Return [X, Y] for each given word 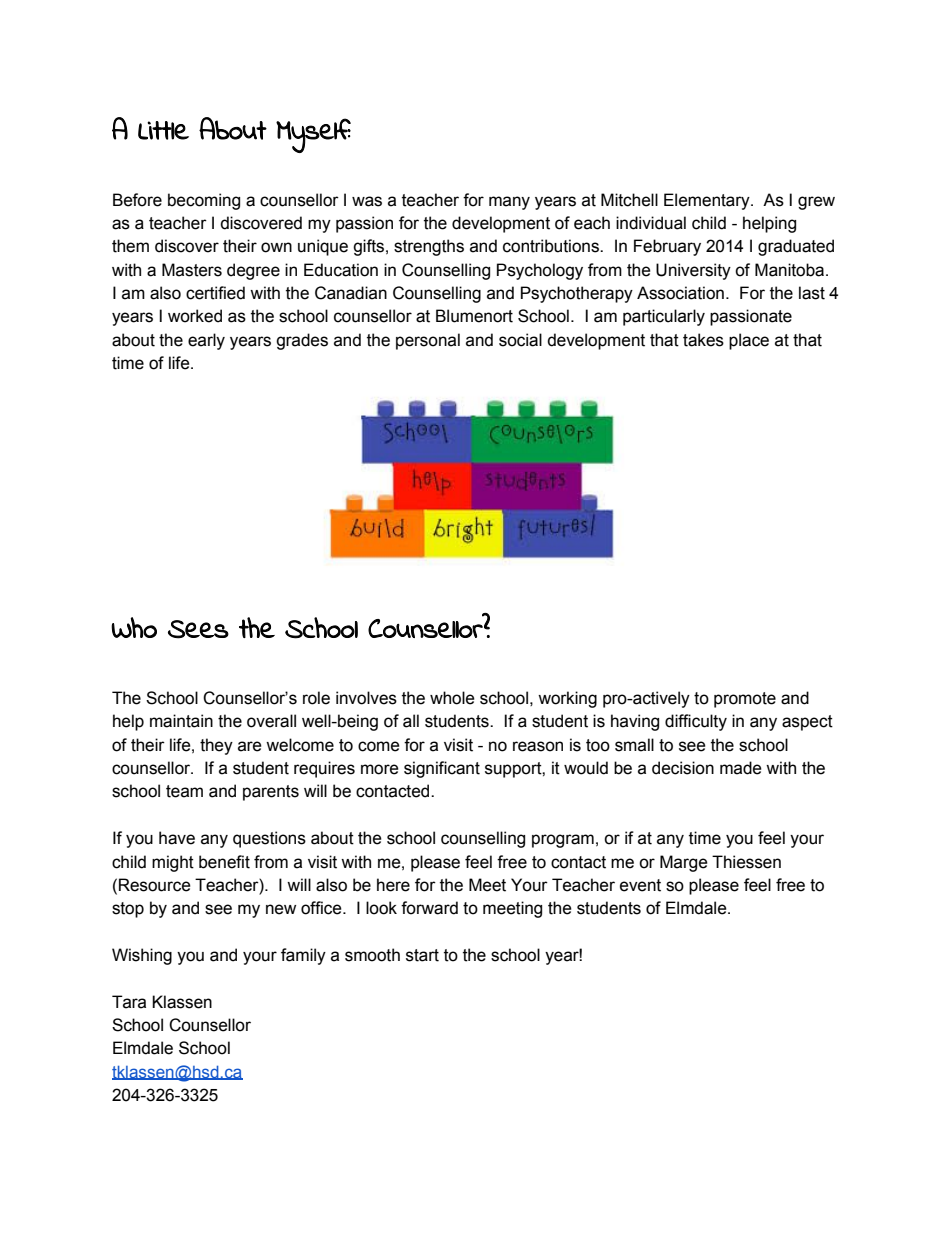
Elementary [708, 201]
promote [745, 700]
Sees [198, 629]
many [509, 203]
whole [452, 698]
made [741, 768]
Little [163, 130]
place [749, 341]
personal [428, 341]
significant [442, 769]
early [206, 341]
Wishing [142, 956]
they [216, 746]
